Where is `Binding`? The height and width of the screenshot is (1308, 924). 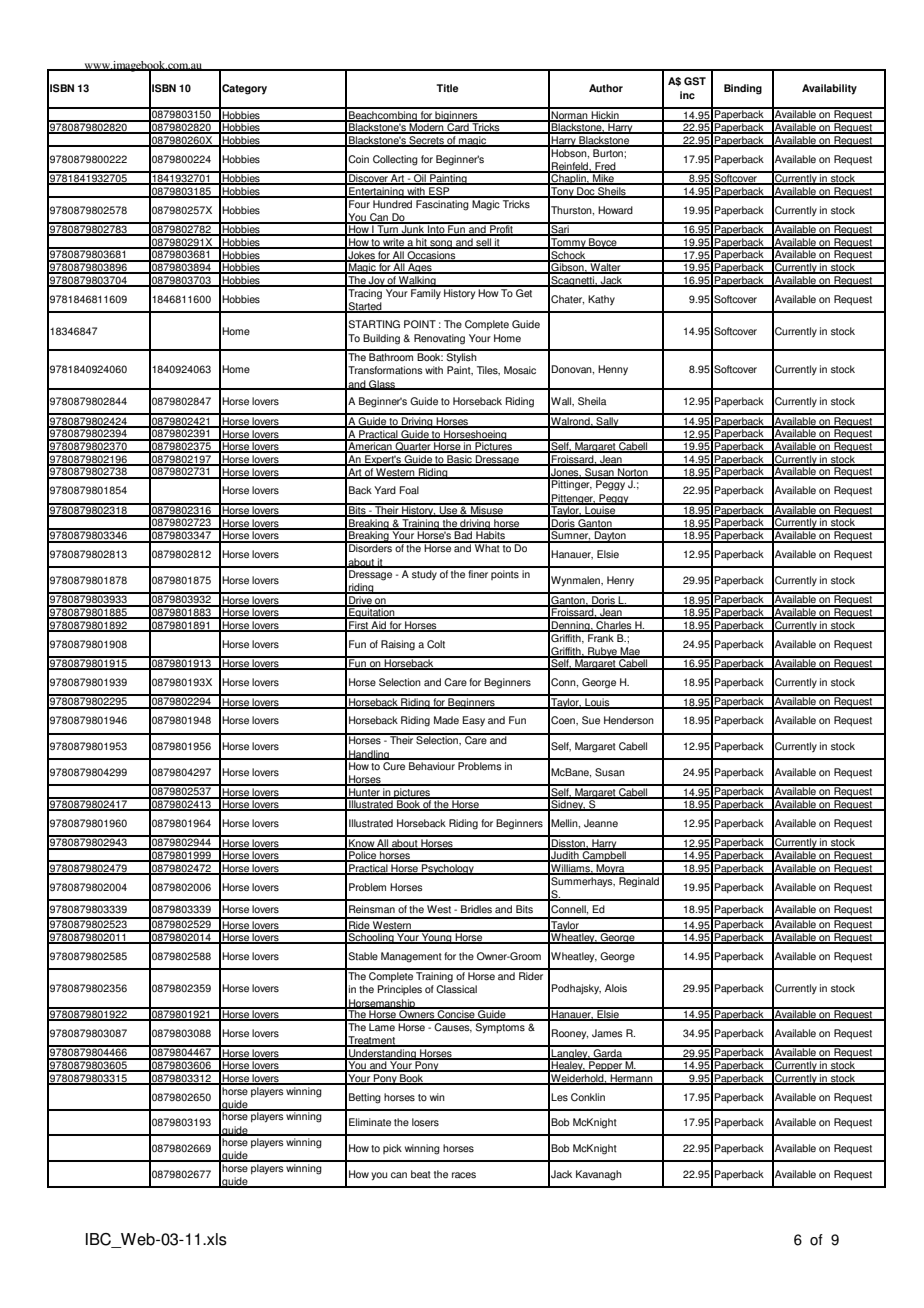
Binding is located at coordinates (743, 89).
